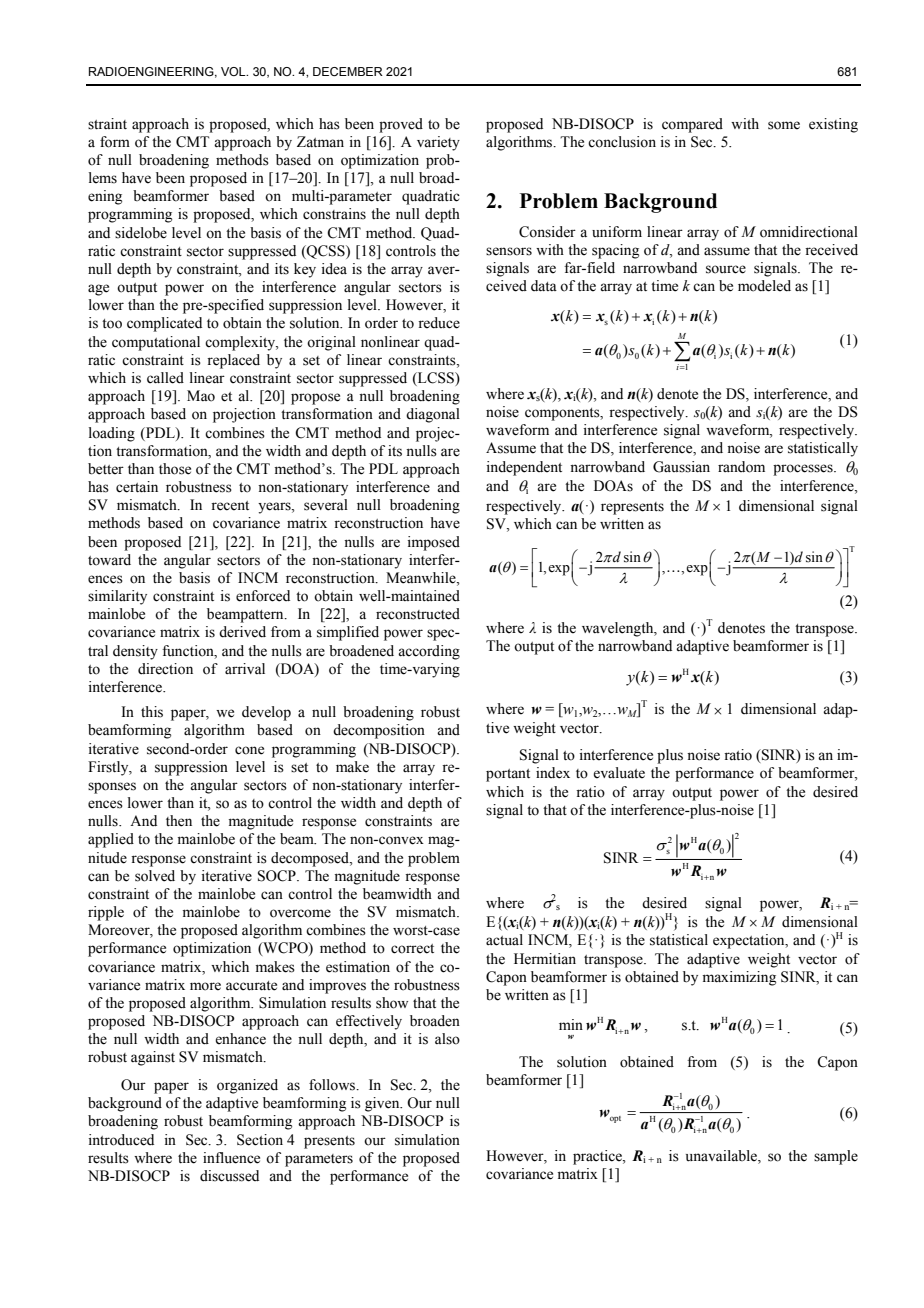 This screenshot has width=924, height=1308. What do you see at coordinates (784, 125) in the screenshot?
I see `some` at bounding box center [784, 125].
